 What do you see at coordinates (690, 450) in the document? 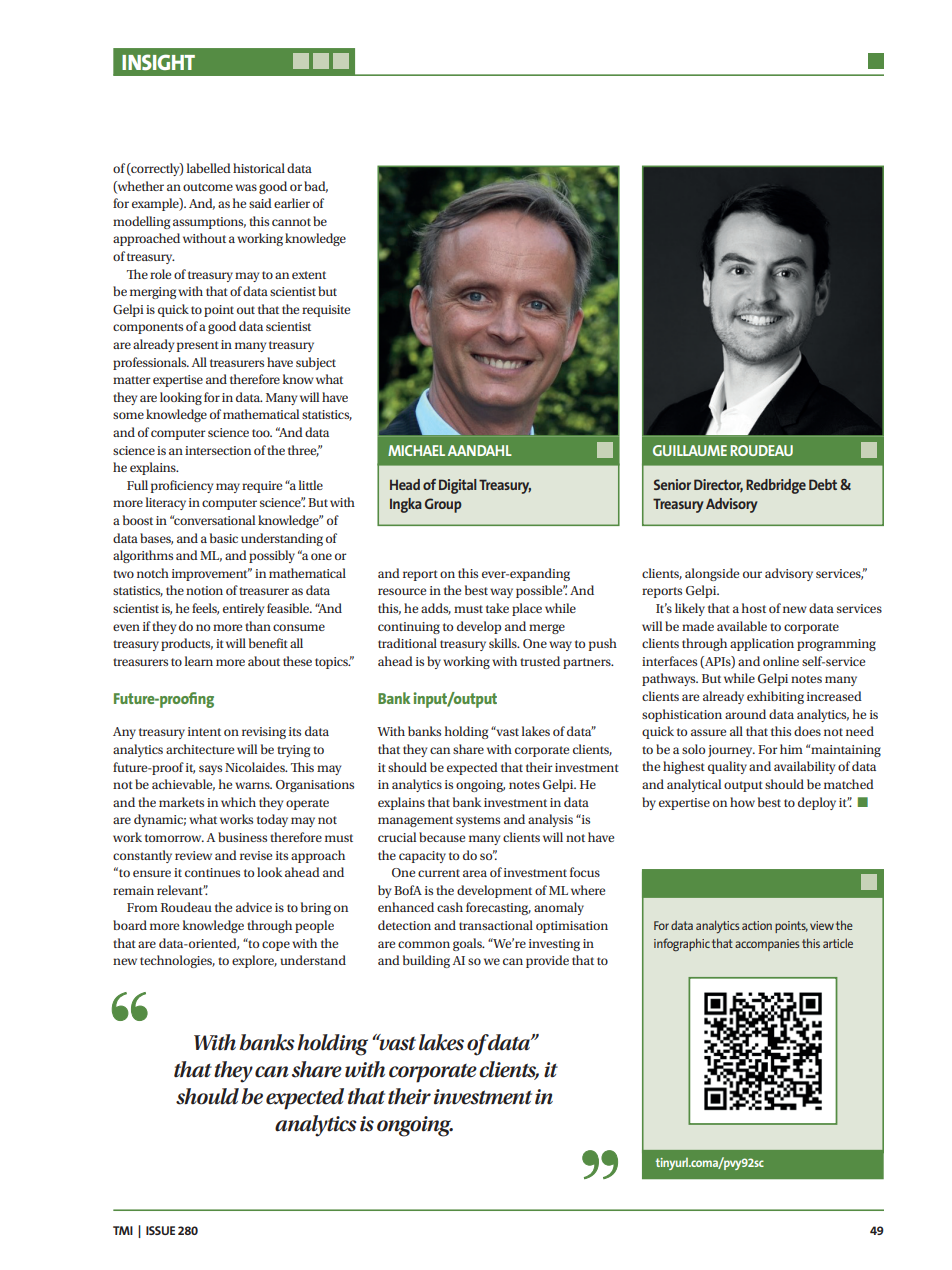
I see `GUILLAUME` at bounding box center [690, 450].
